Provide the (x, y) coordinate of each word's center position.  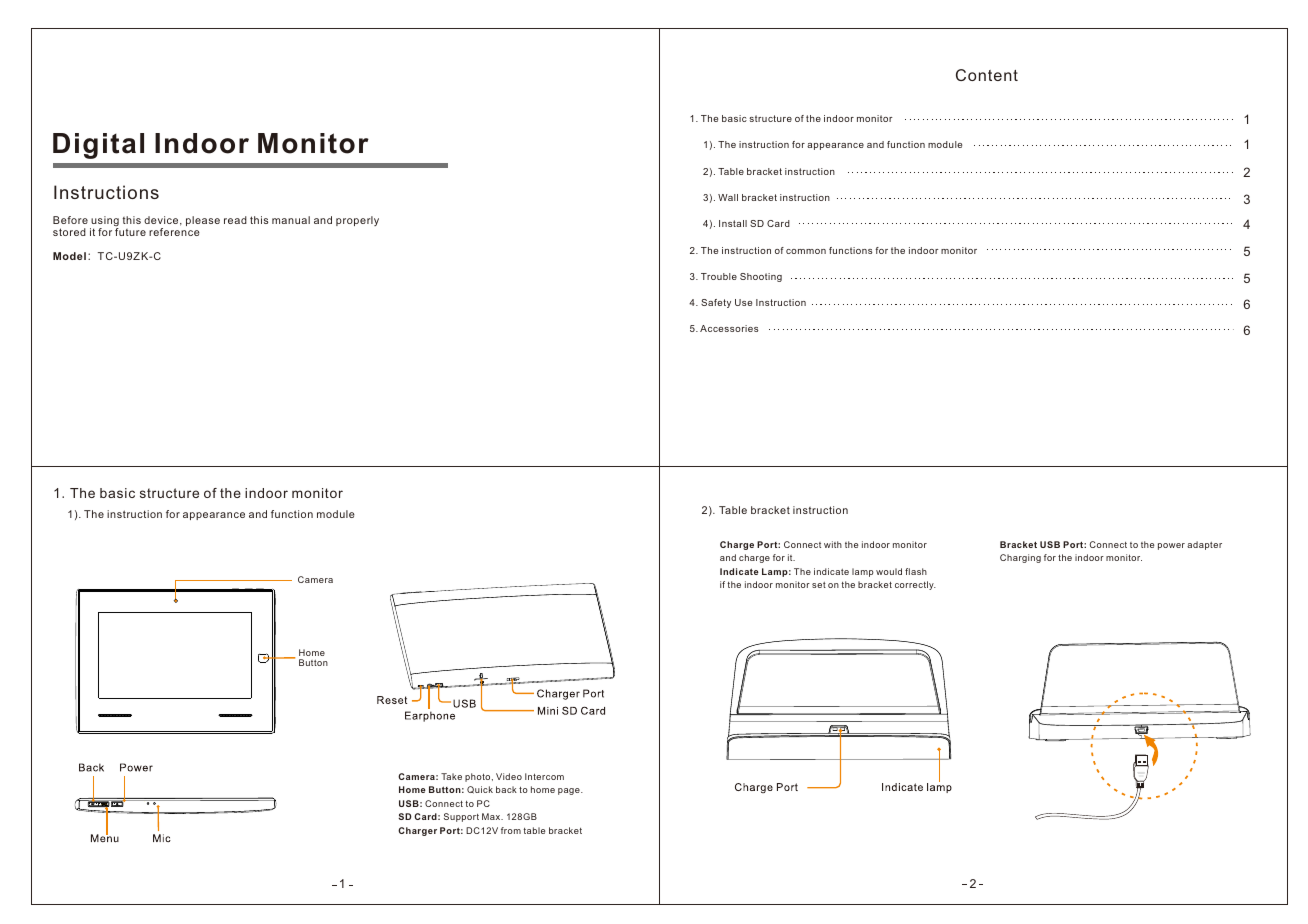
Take (451, 776)
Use (743, 302)
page (570, 791)
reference (174, 232)
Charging (1020, 558)
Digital (98, 146)
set (819, 585)
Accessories (729, 328)
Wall (728, 197)
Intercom (544, 776)
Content (987, 75)
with (833, 544)
